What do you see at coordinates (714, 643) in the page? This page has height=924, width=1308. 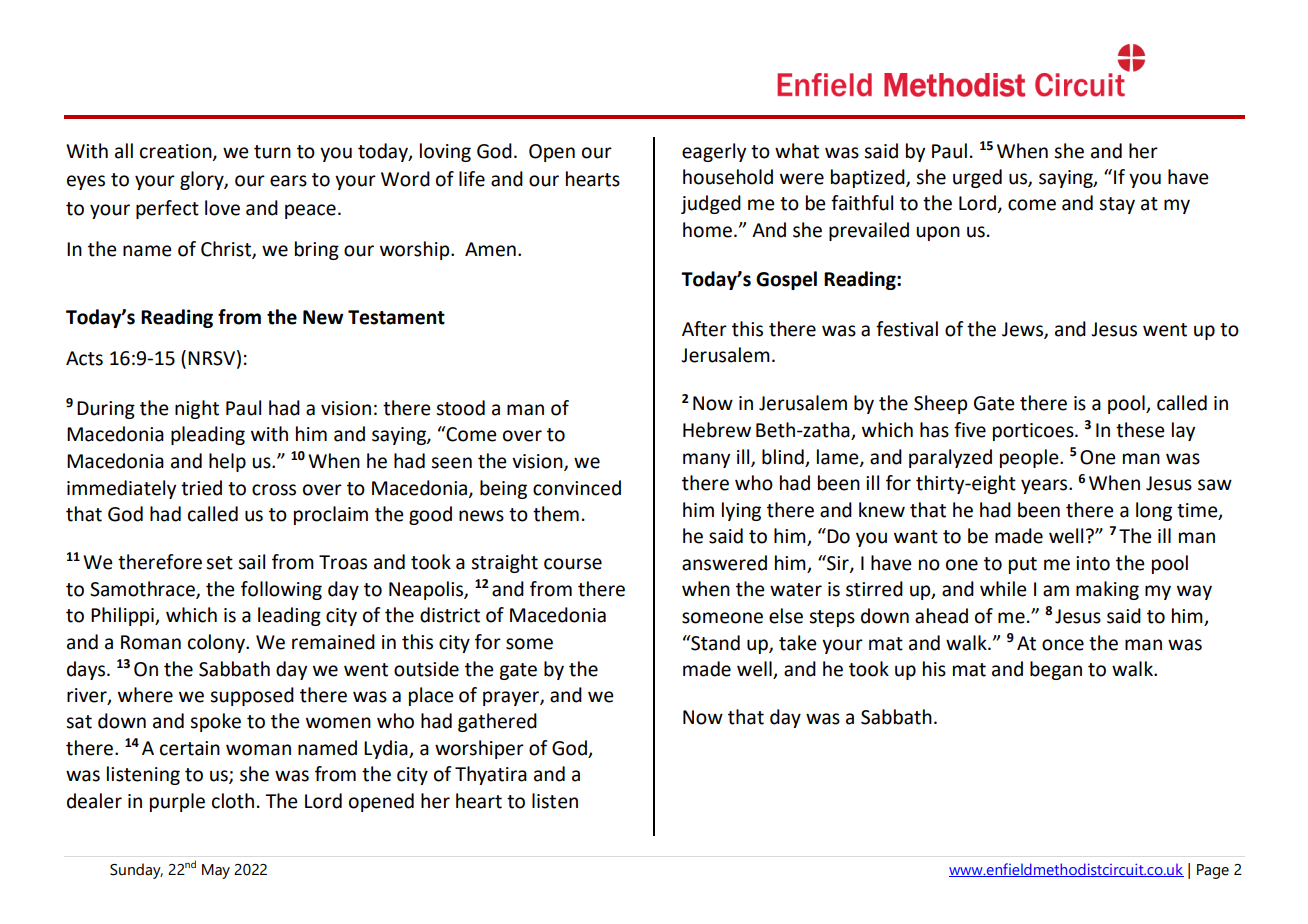 I see `Stand` at bounding box center [714, 643].
